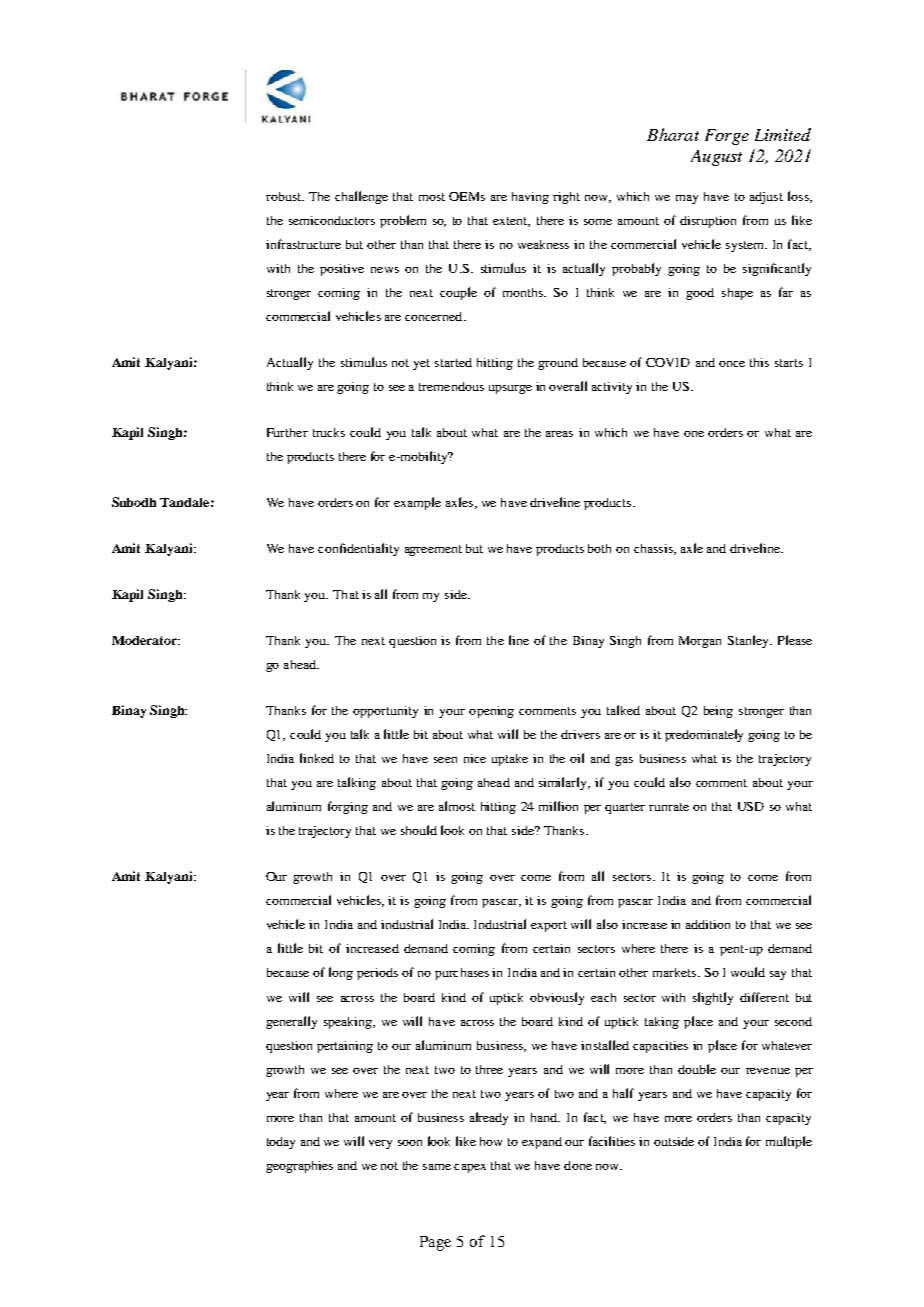  I want to click on having, so click(530, 198).
